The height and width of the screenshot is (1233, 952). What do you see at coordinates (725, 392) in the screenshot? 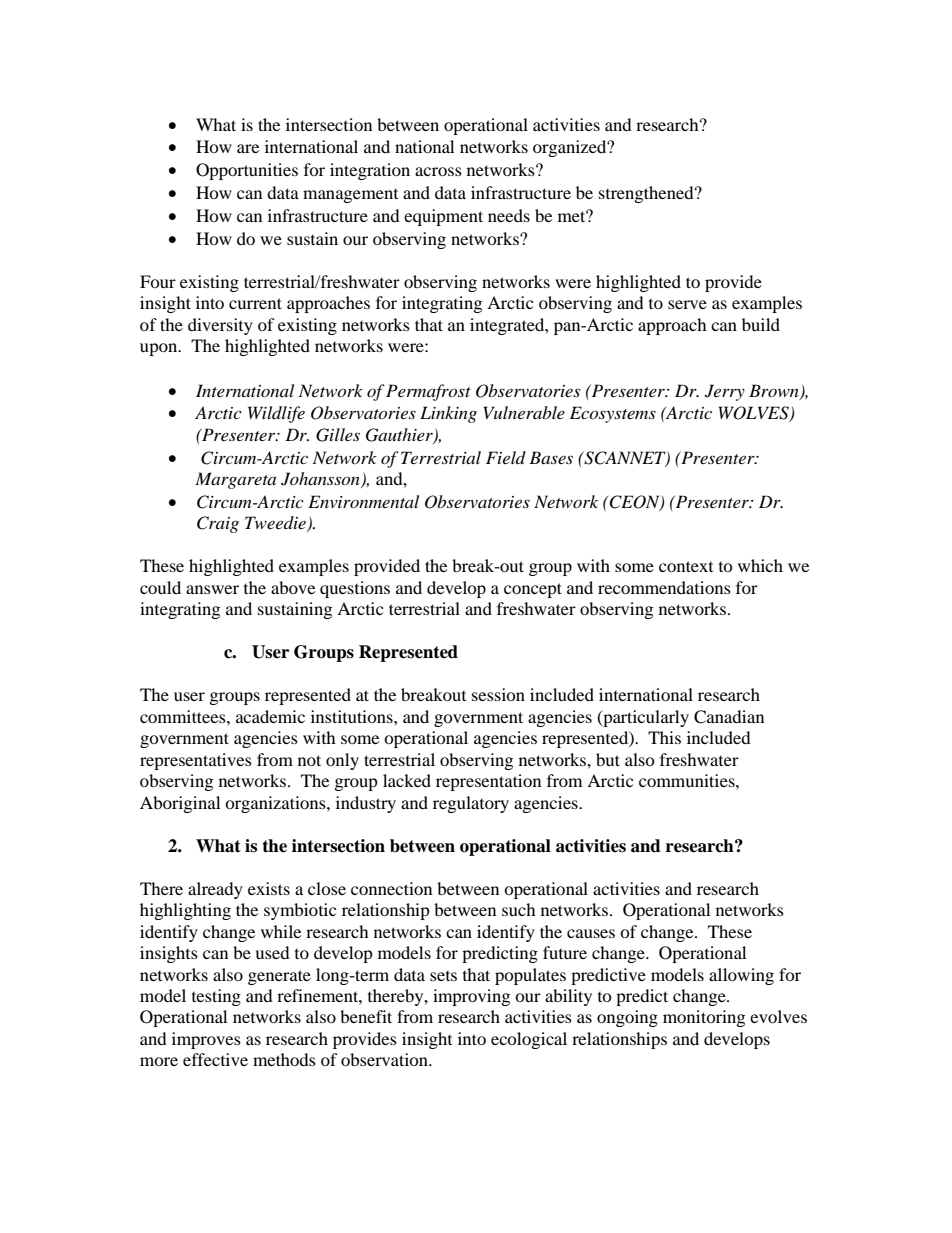
I see `Jerry` at bounding box center [725, 392].
